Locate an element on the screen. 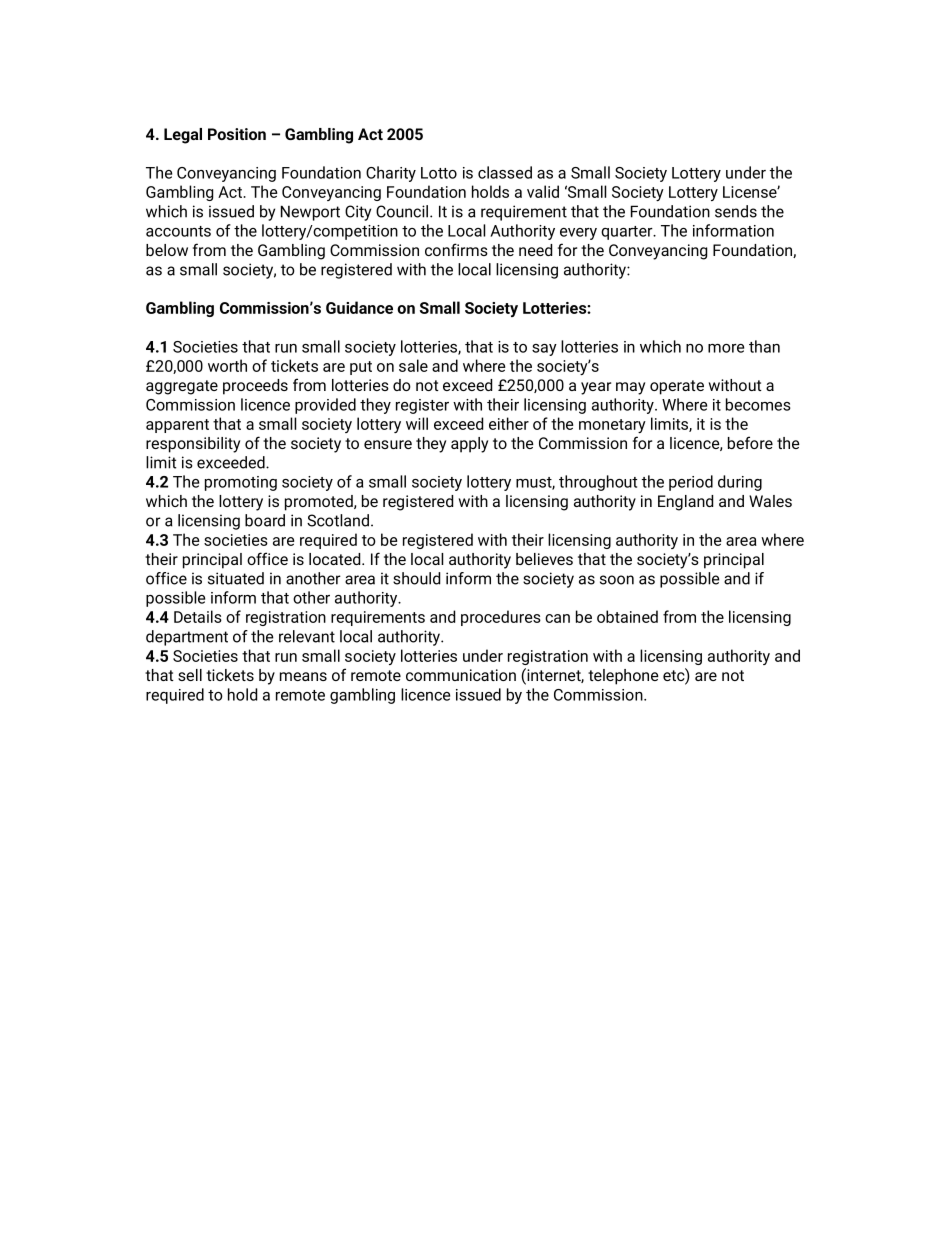 The height and width of the screenshot is (1233, 952). proceeds is located at coordinates (255, 387).
